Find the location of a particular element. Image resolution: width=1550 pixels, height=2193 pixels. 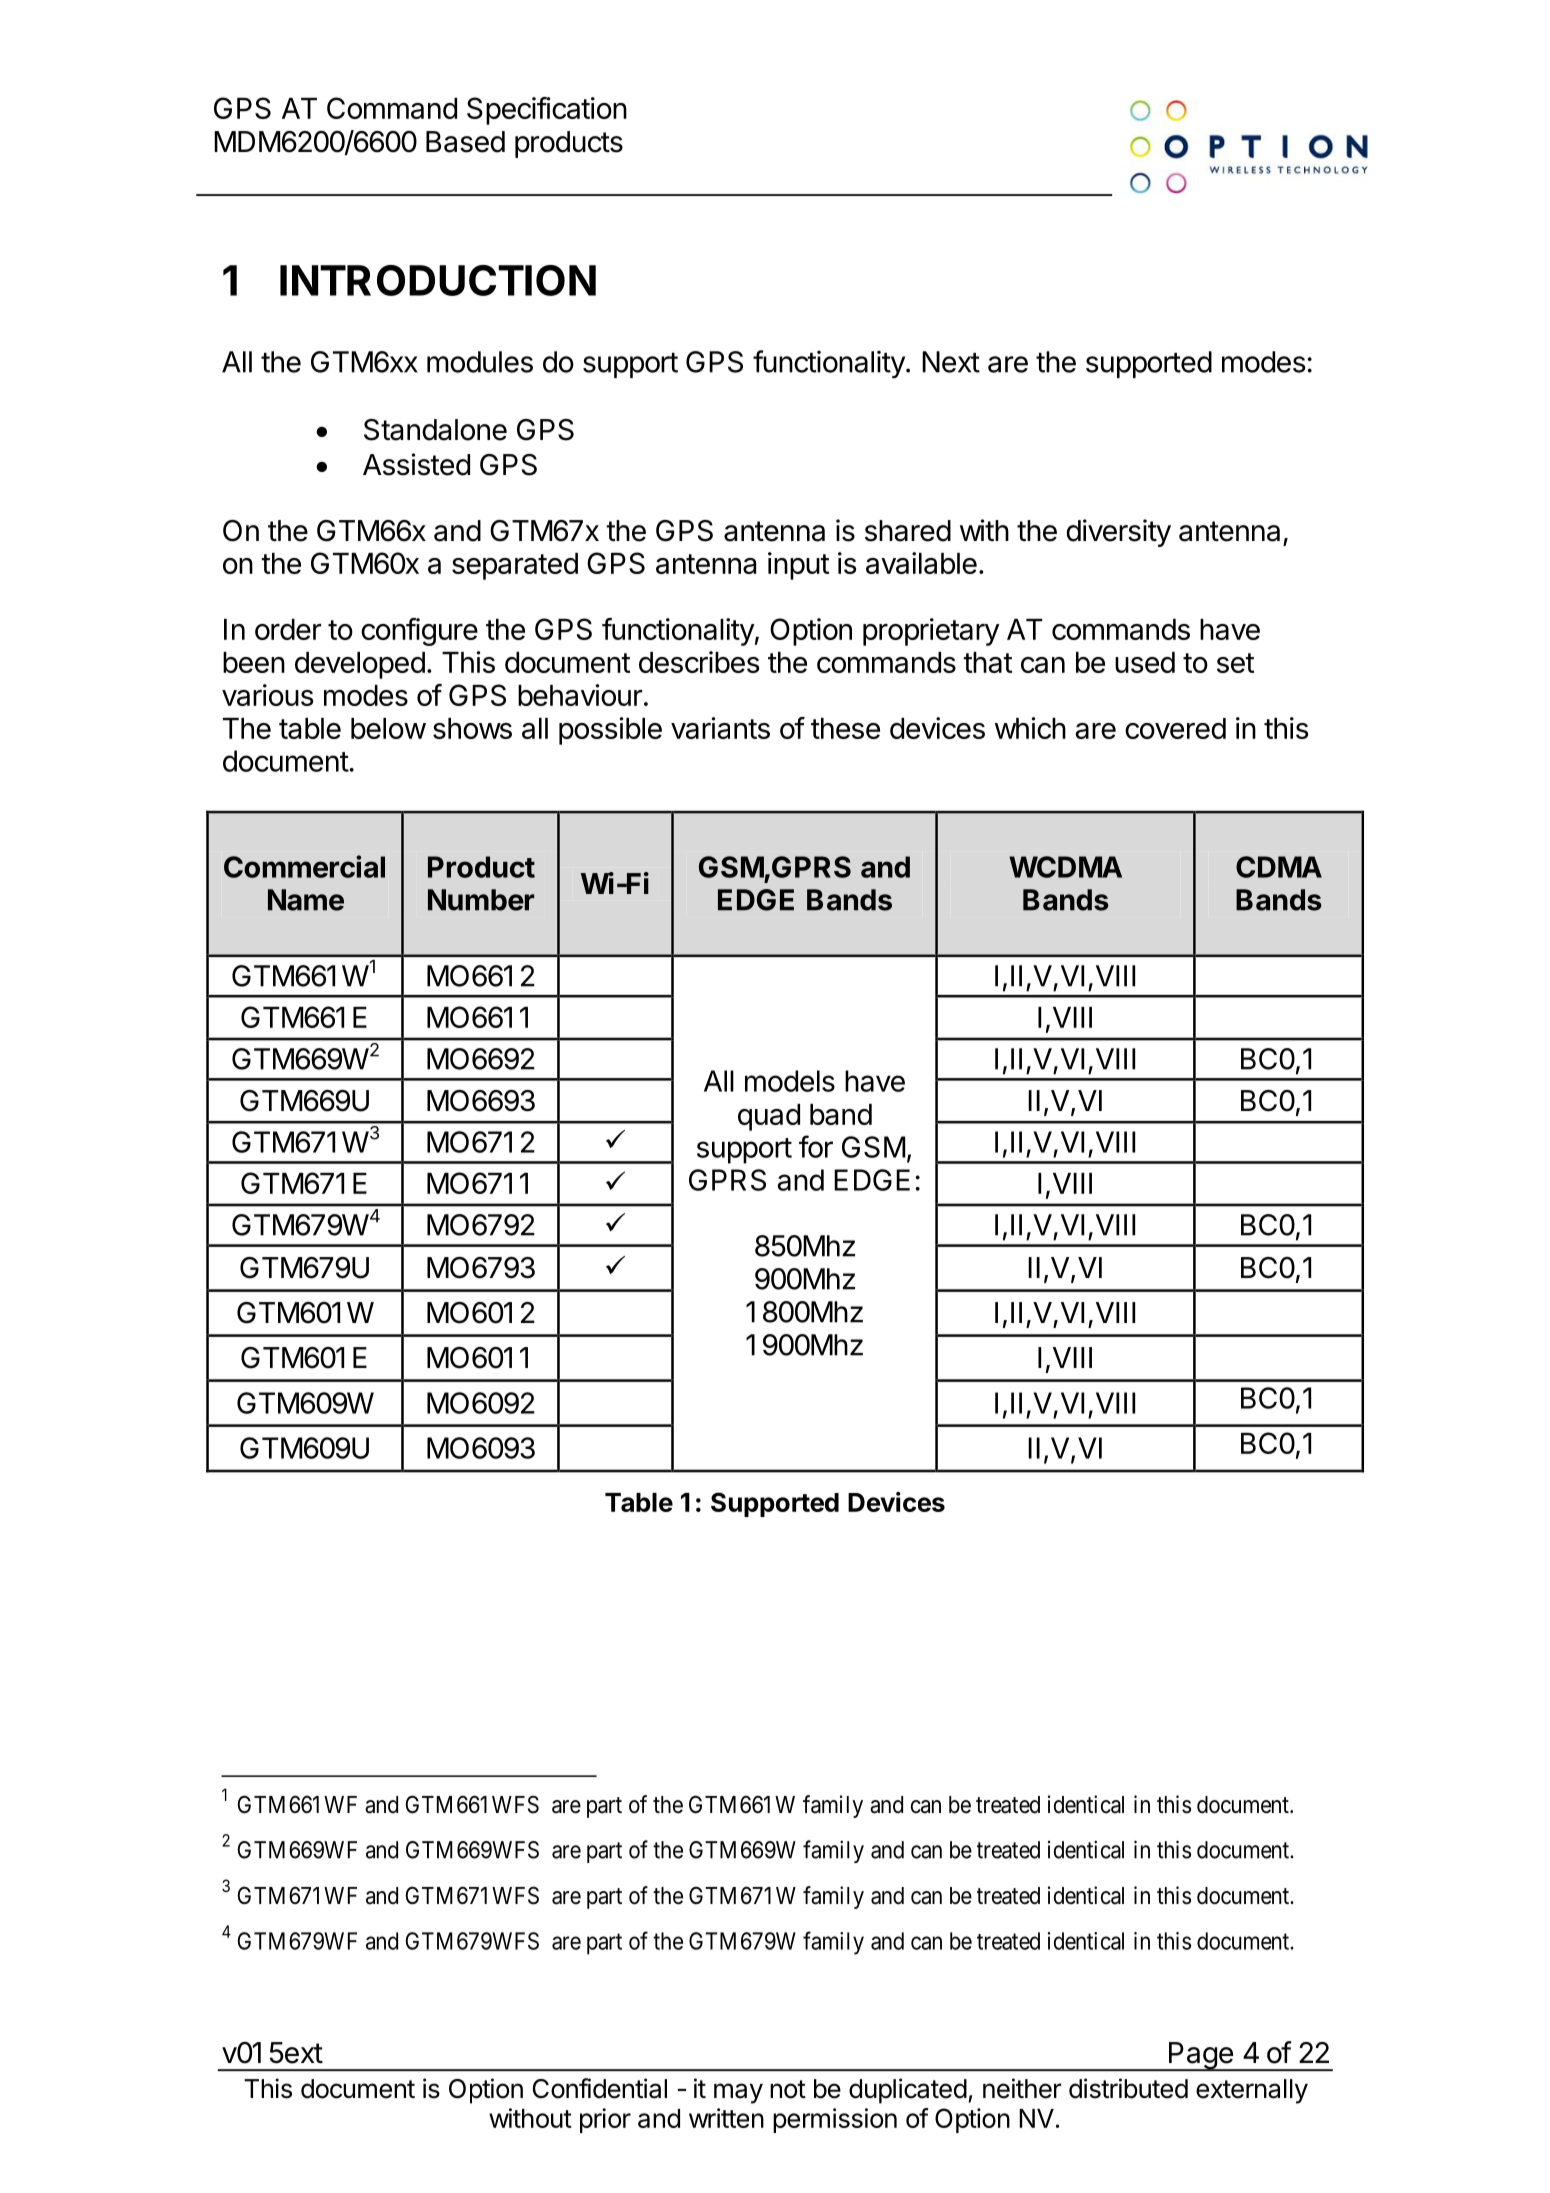

below is located at coordinates (388, 728).
